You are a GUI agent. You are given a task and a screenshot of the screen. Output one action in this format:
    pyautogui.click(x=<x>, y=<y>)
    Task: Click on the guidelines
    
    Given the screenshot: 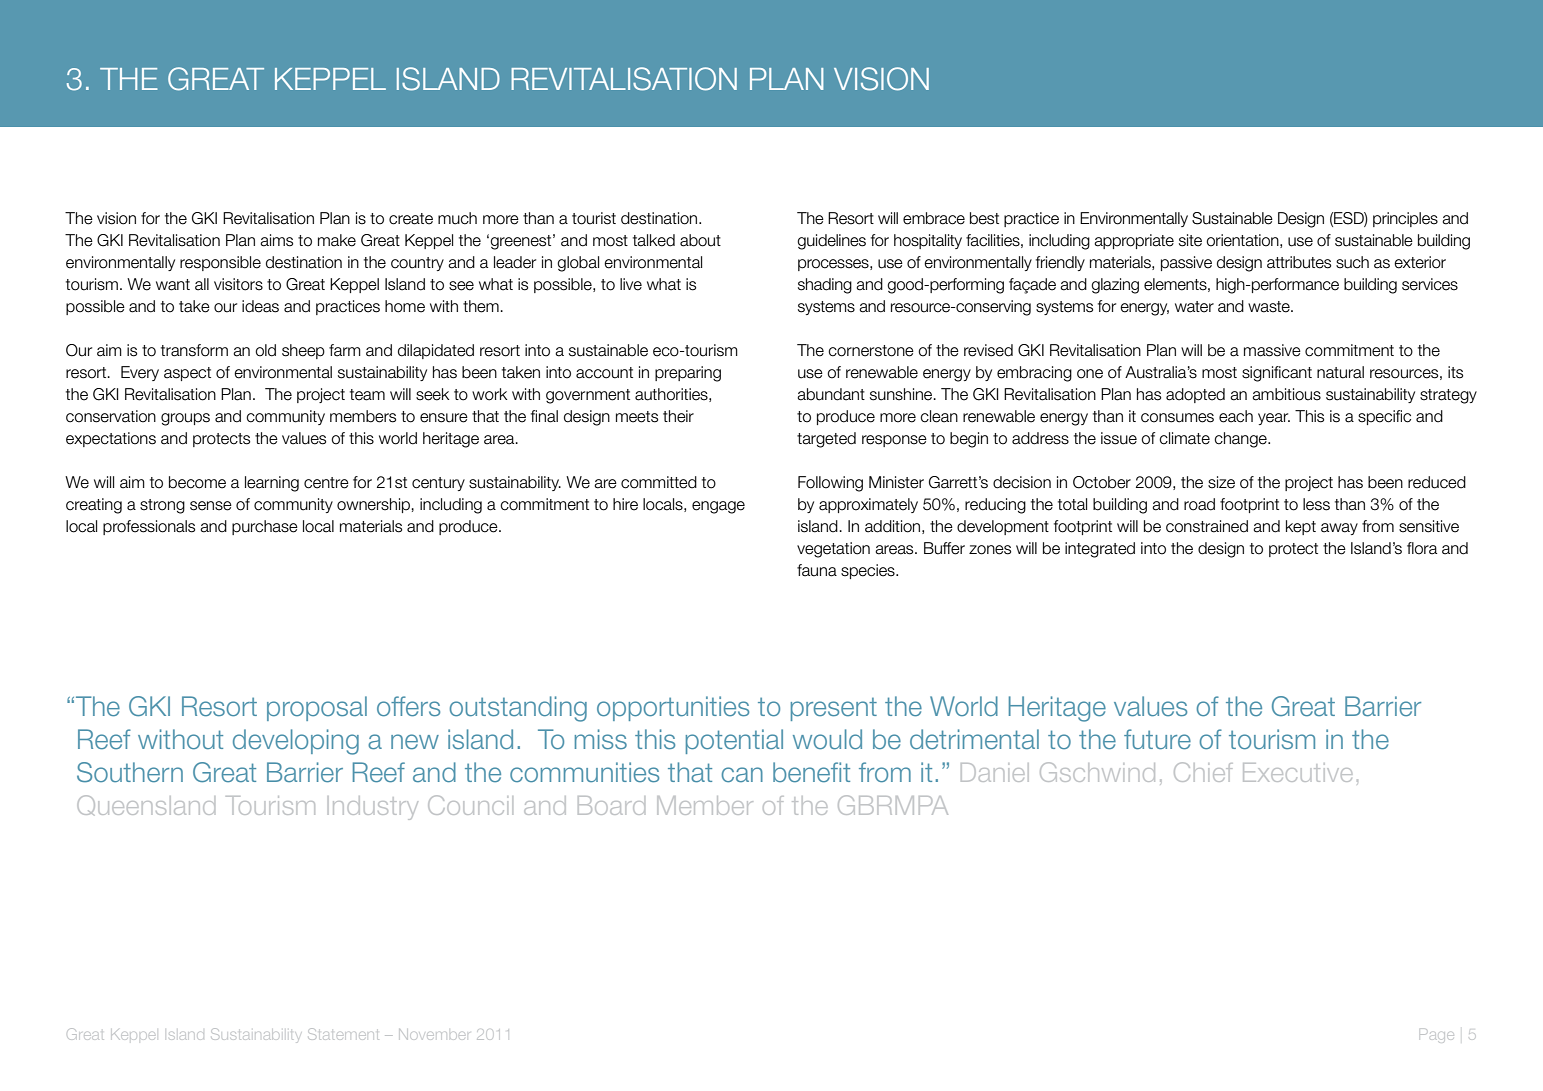 What is the action you would take?
    pyautogui.click(x=831, y=242)
